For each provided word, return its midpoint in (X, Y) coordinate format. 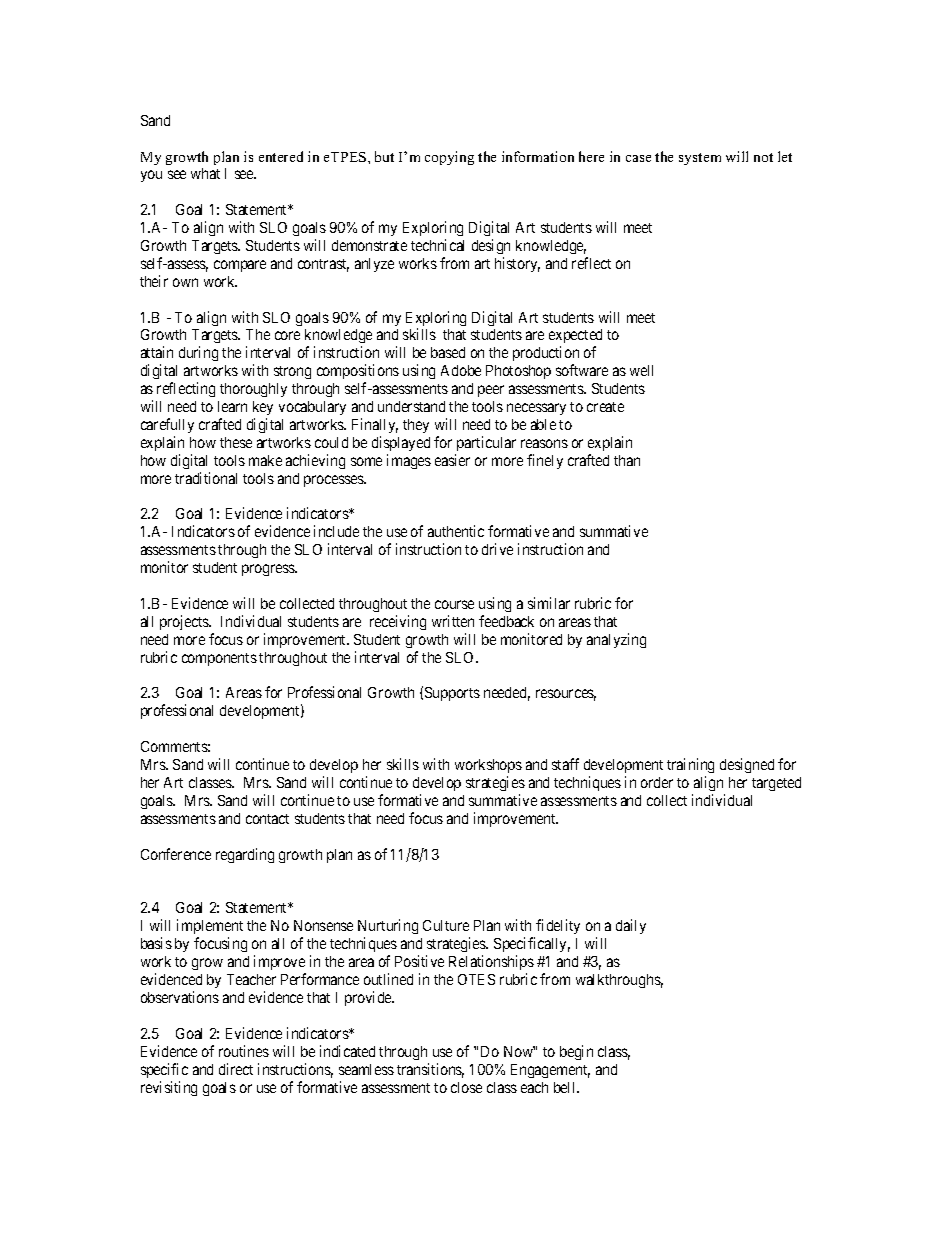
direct (236, 1069)
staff (565, 764)
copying (449, 158)
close (466, 1087)
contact (267, 819)
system (700, 159)
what (205, 173)
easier (452, 460)
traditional (206, 478)
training (690, 767)
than (627, 460)
